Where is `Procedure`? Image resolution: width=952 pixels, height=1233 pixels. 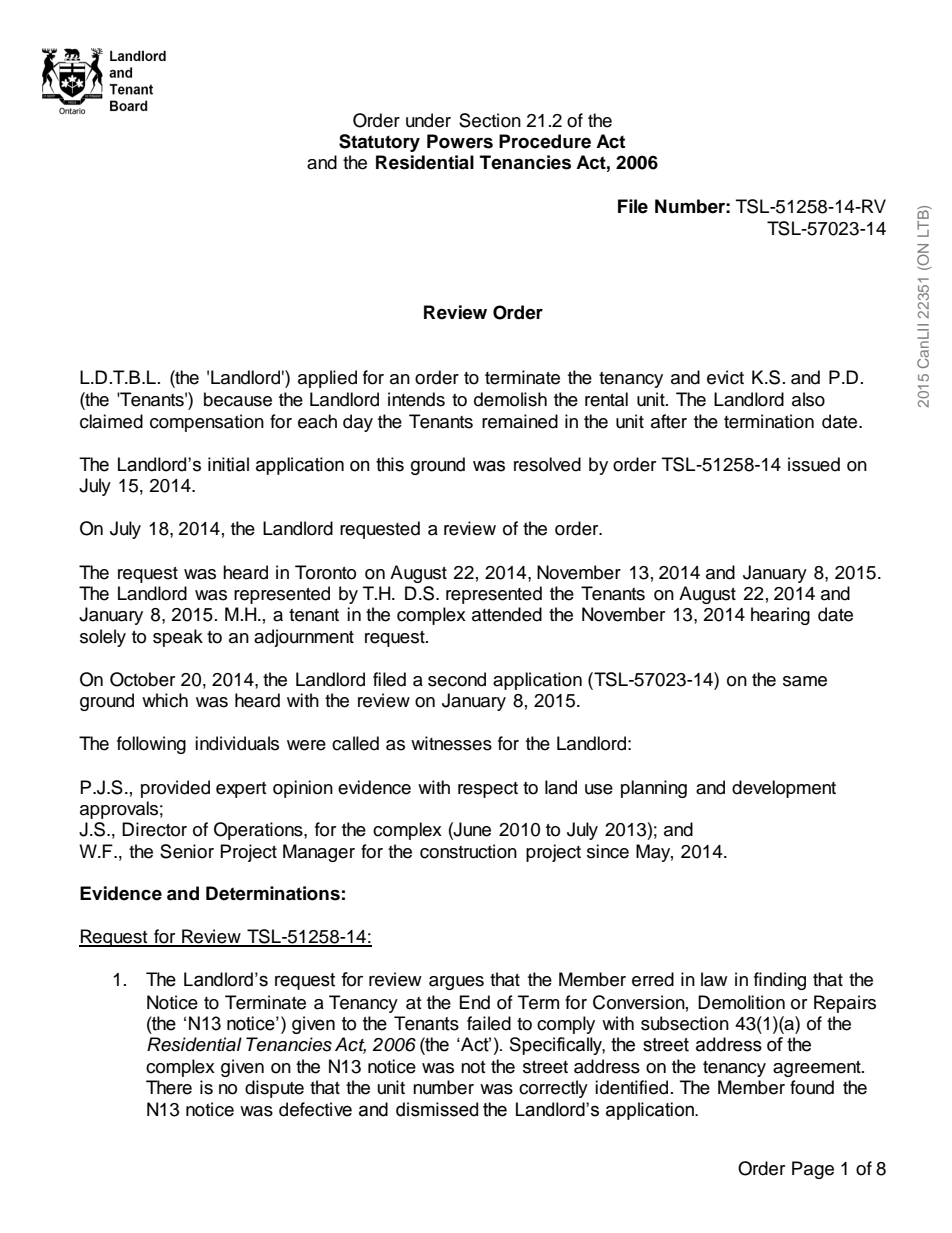
Procedure is located at coordinates (545, 141).
